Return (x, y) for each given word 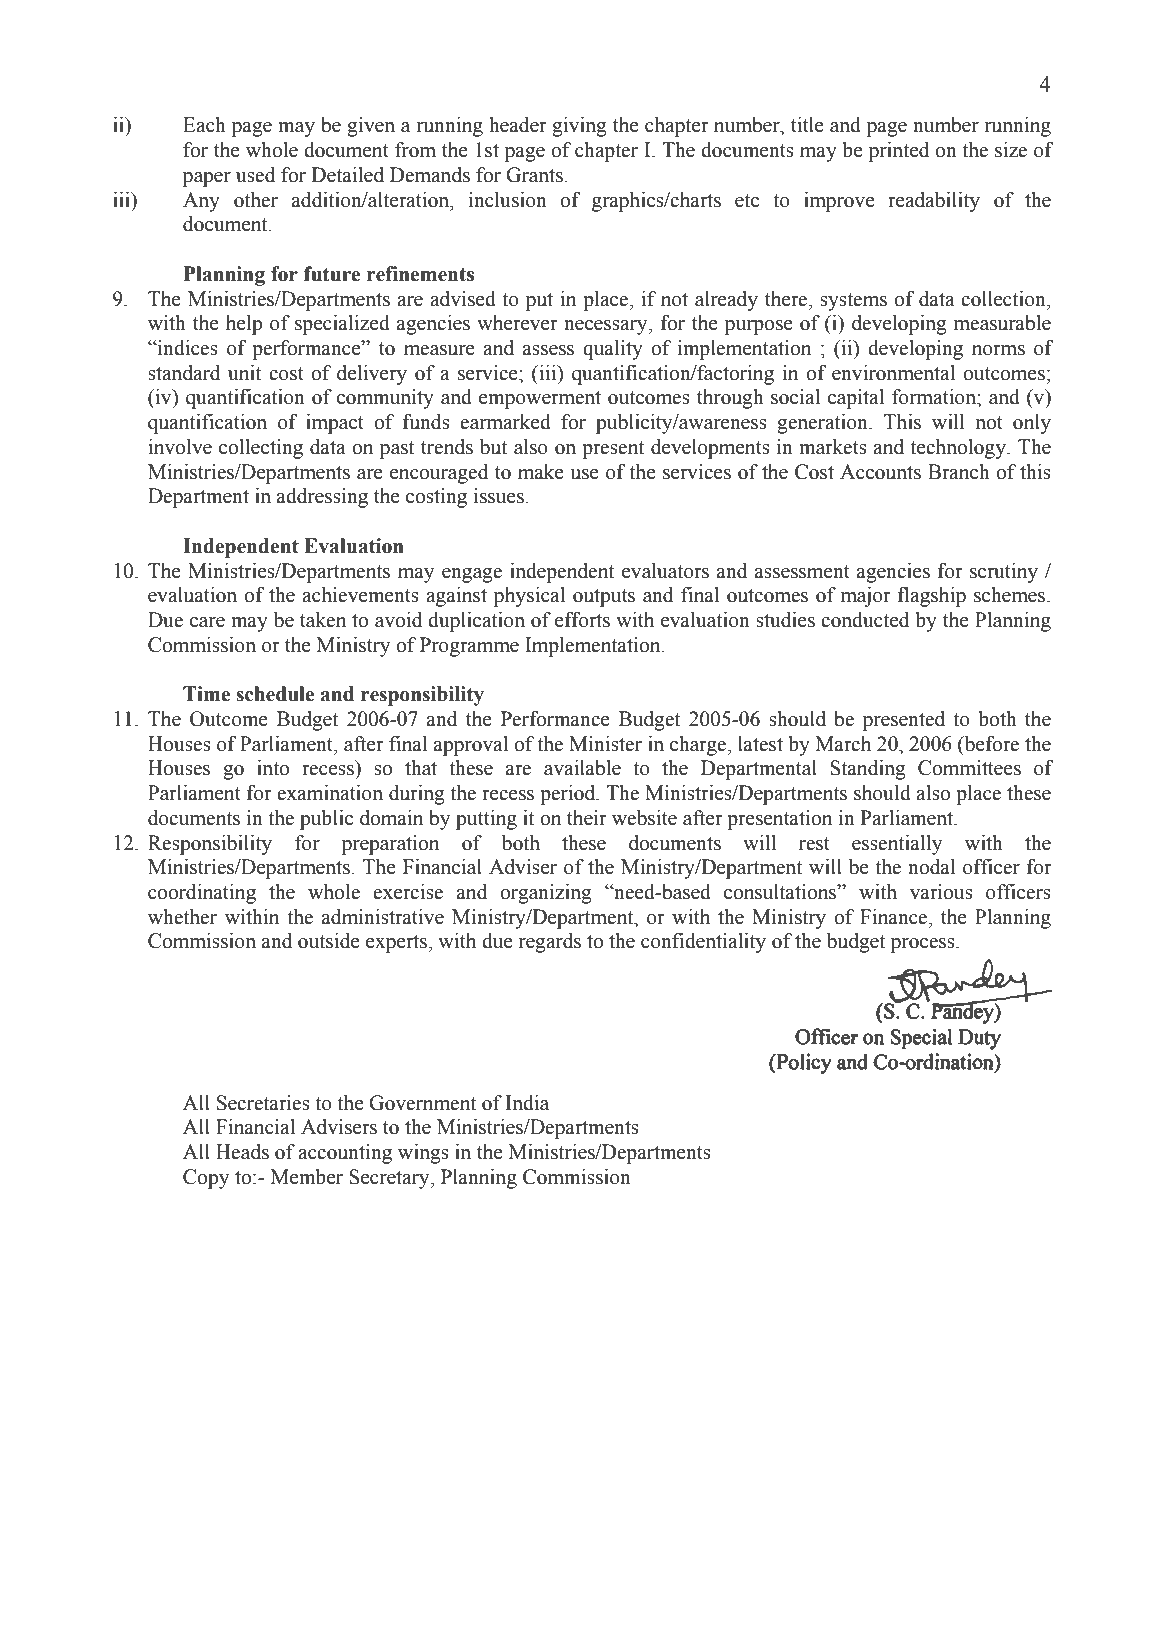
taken (323, 620)
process (924, 945)
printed (899, 152)
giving (579, 127)
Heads (242, 1152)
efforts (582, 620)
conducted (865, 620)
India (527, 1103)
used (255, 175)
